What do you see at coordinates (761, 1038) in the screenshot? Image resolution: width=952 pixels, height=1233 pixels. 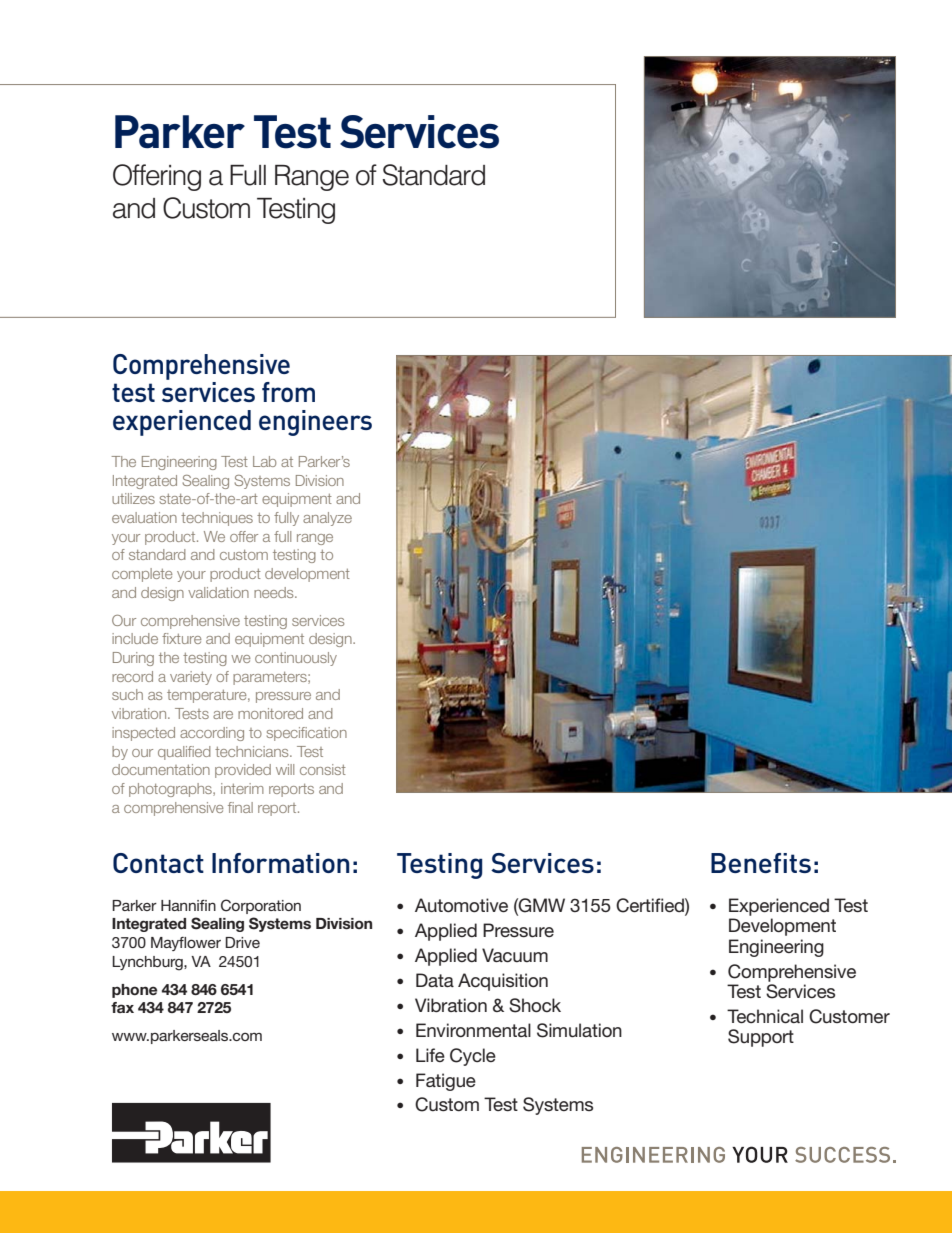 I see `Support` at bounding box center [761, 1038].
